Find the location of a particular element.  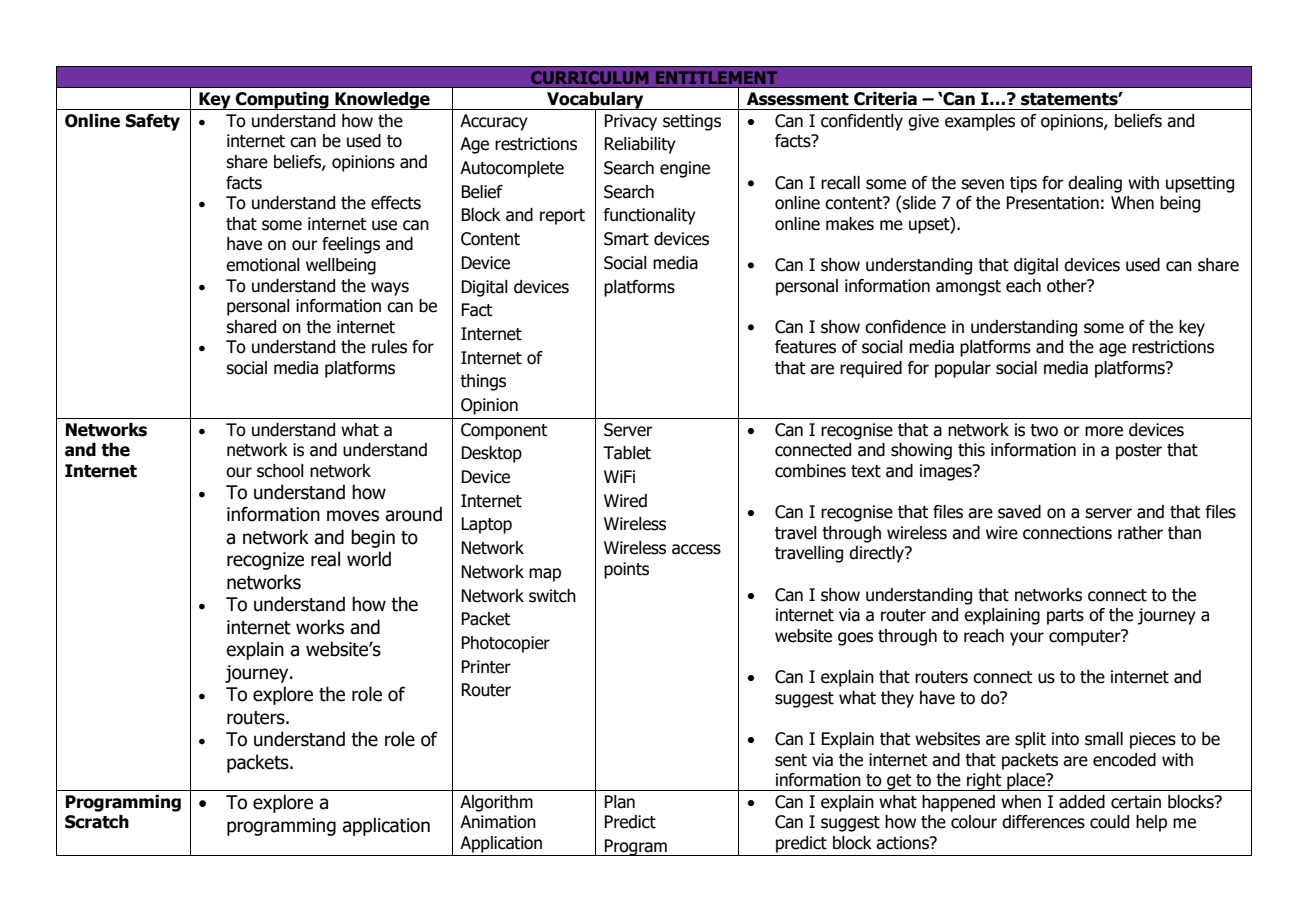

features is located at coordinates (805, 347).
